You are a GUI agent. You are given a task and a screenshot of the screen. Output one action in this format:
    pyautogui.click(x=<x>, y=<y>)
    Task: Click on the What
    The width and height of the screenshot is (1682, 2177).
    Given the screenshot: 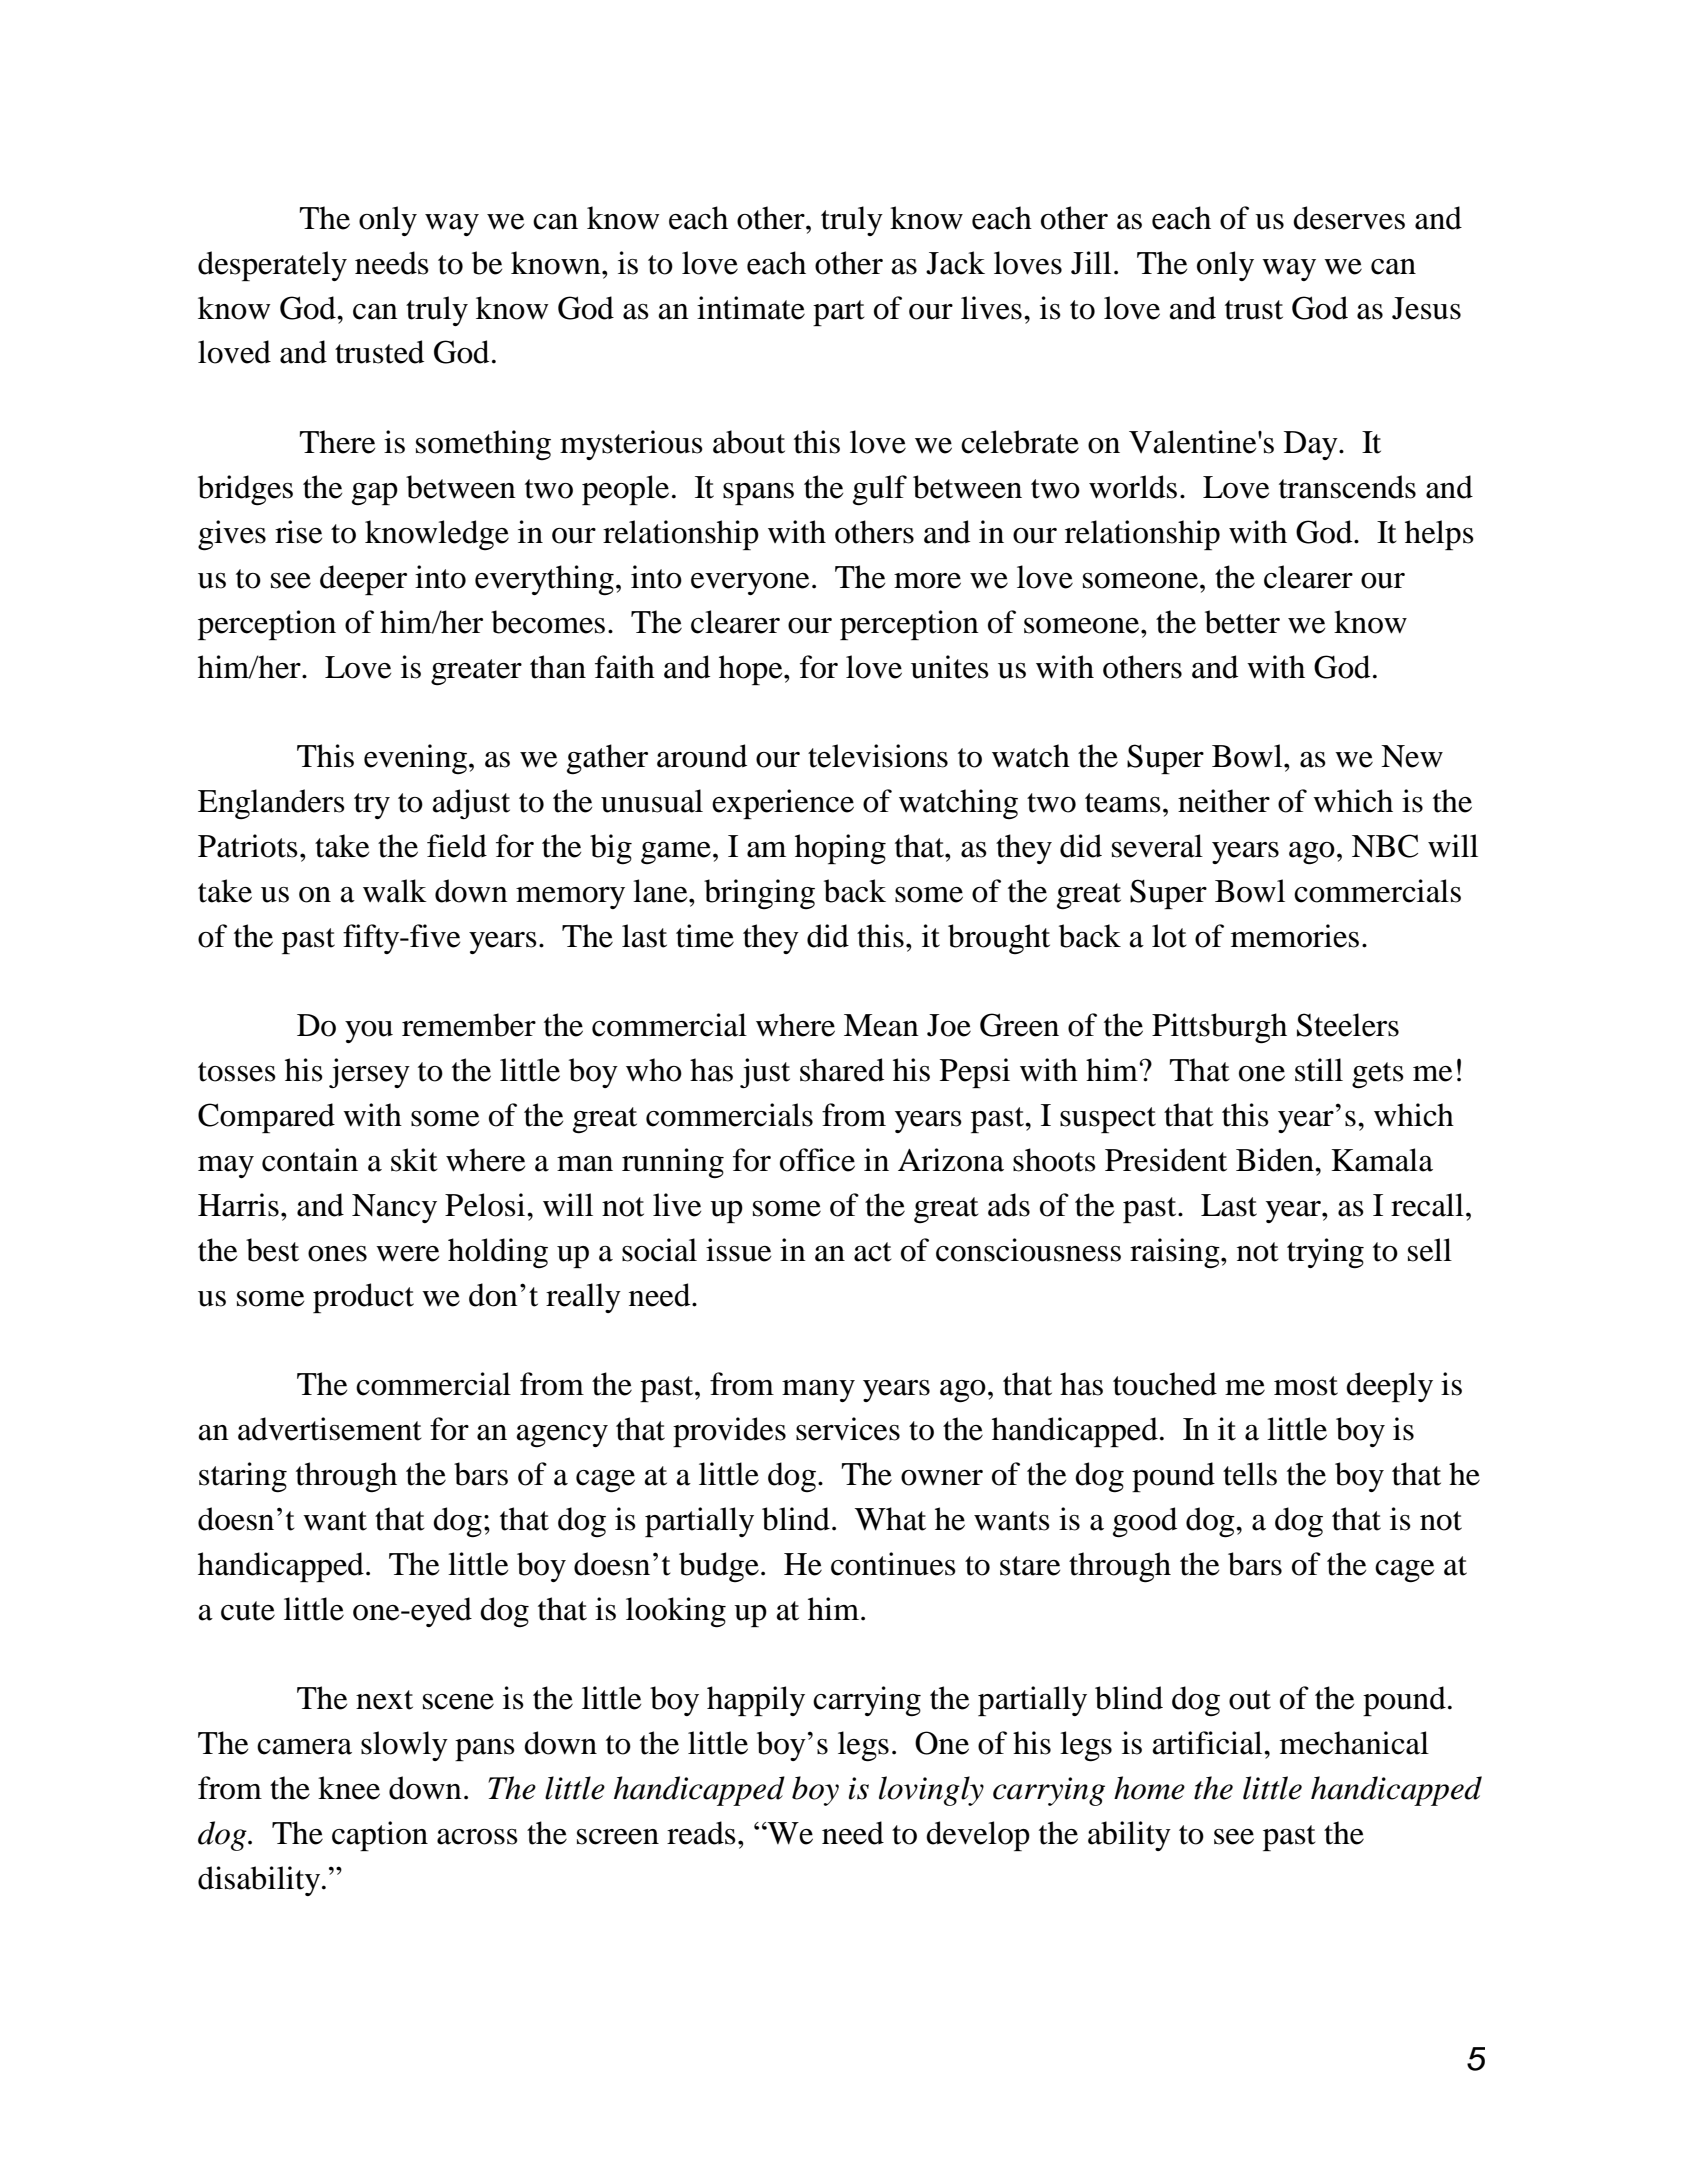 What is the action you would take?
    pyautogui.click(x=890, y=1519)
